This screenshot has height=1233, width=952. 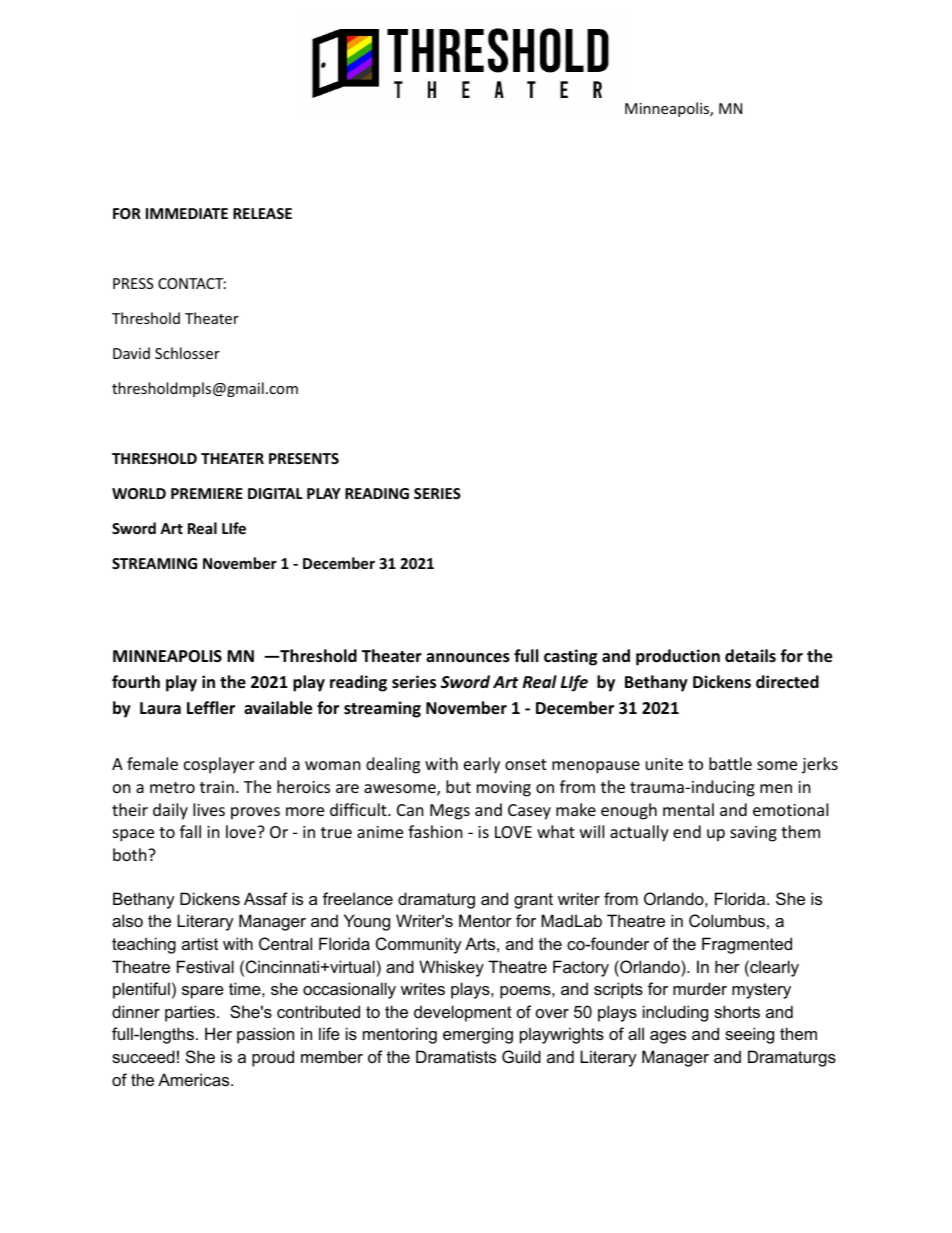 I want to click on Americas, so click(x=195, y=1079).
